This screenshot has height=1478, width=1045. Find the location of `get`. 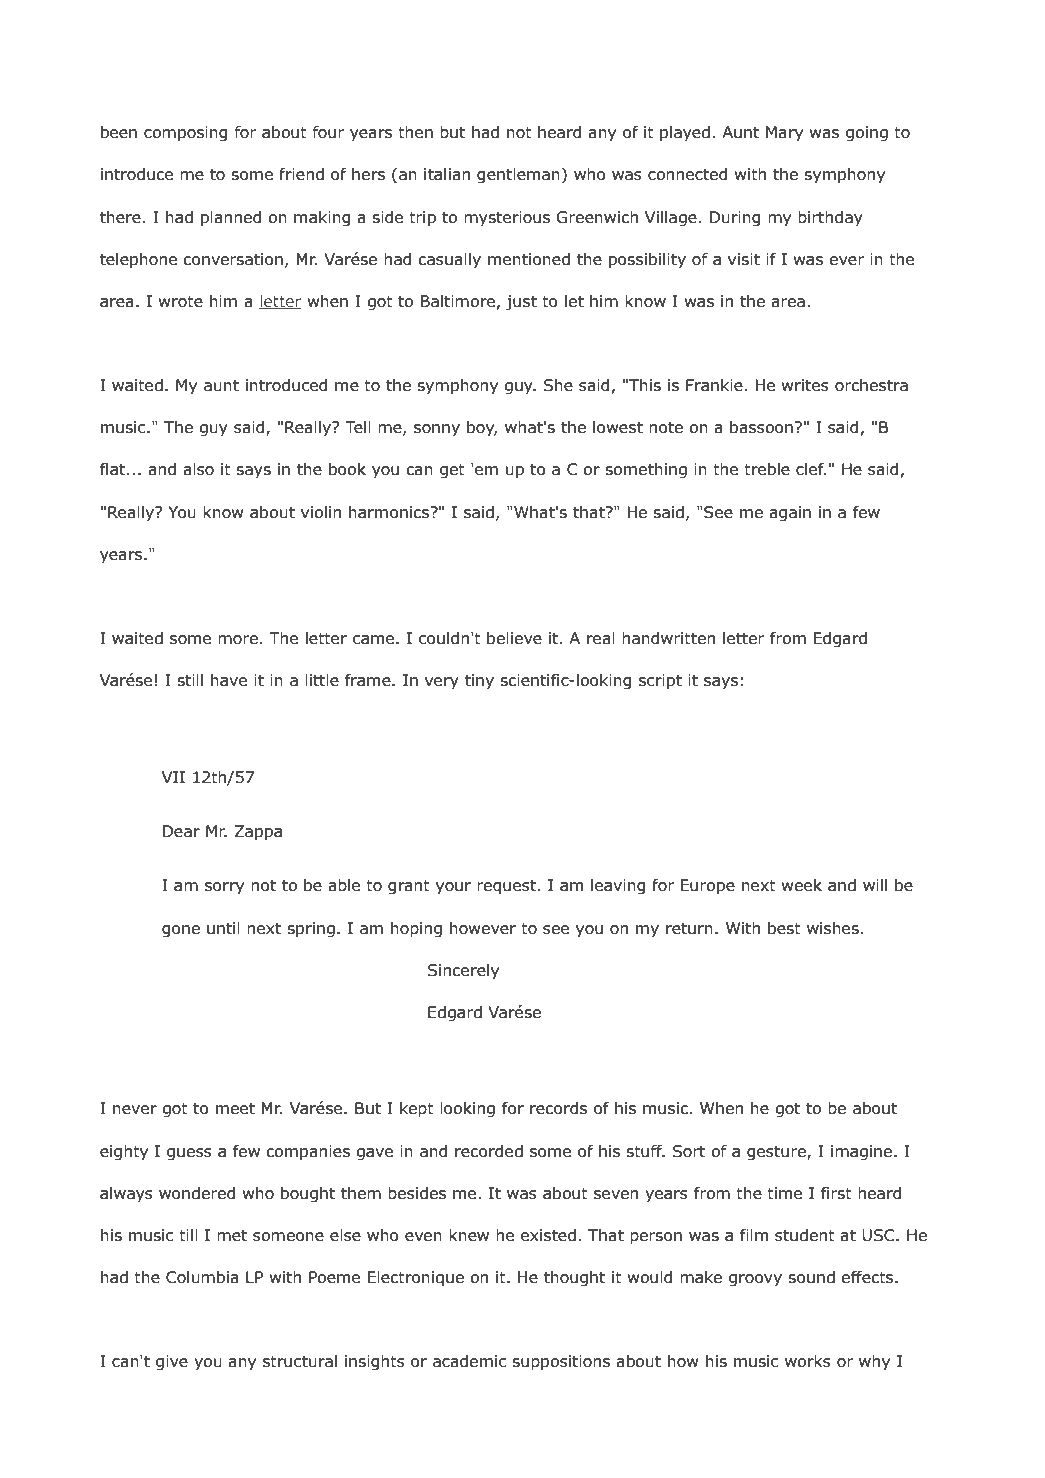

get is located at coordinates (452, 471).
